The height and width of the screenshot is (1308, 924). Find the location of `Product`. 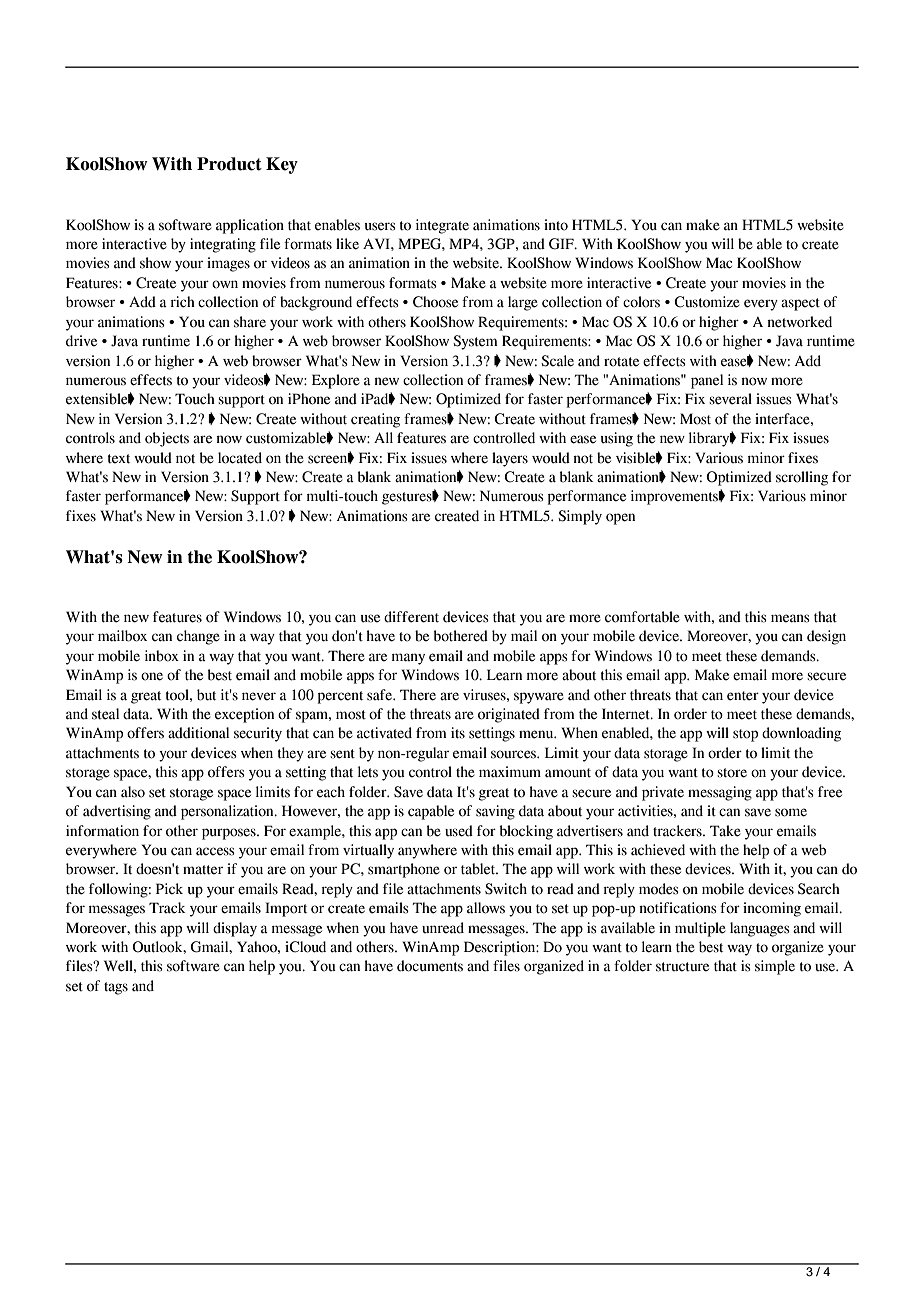

Product is located at coordinates (229, 164).
